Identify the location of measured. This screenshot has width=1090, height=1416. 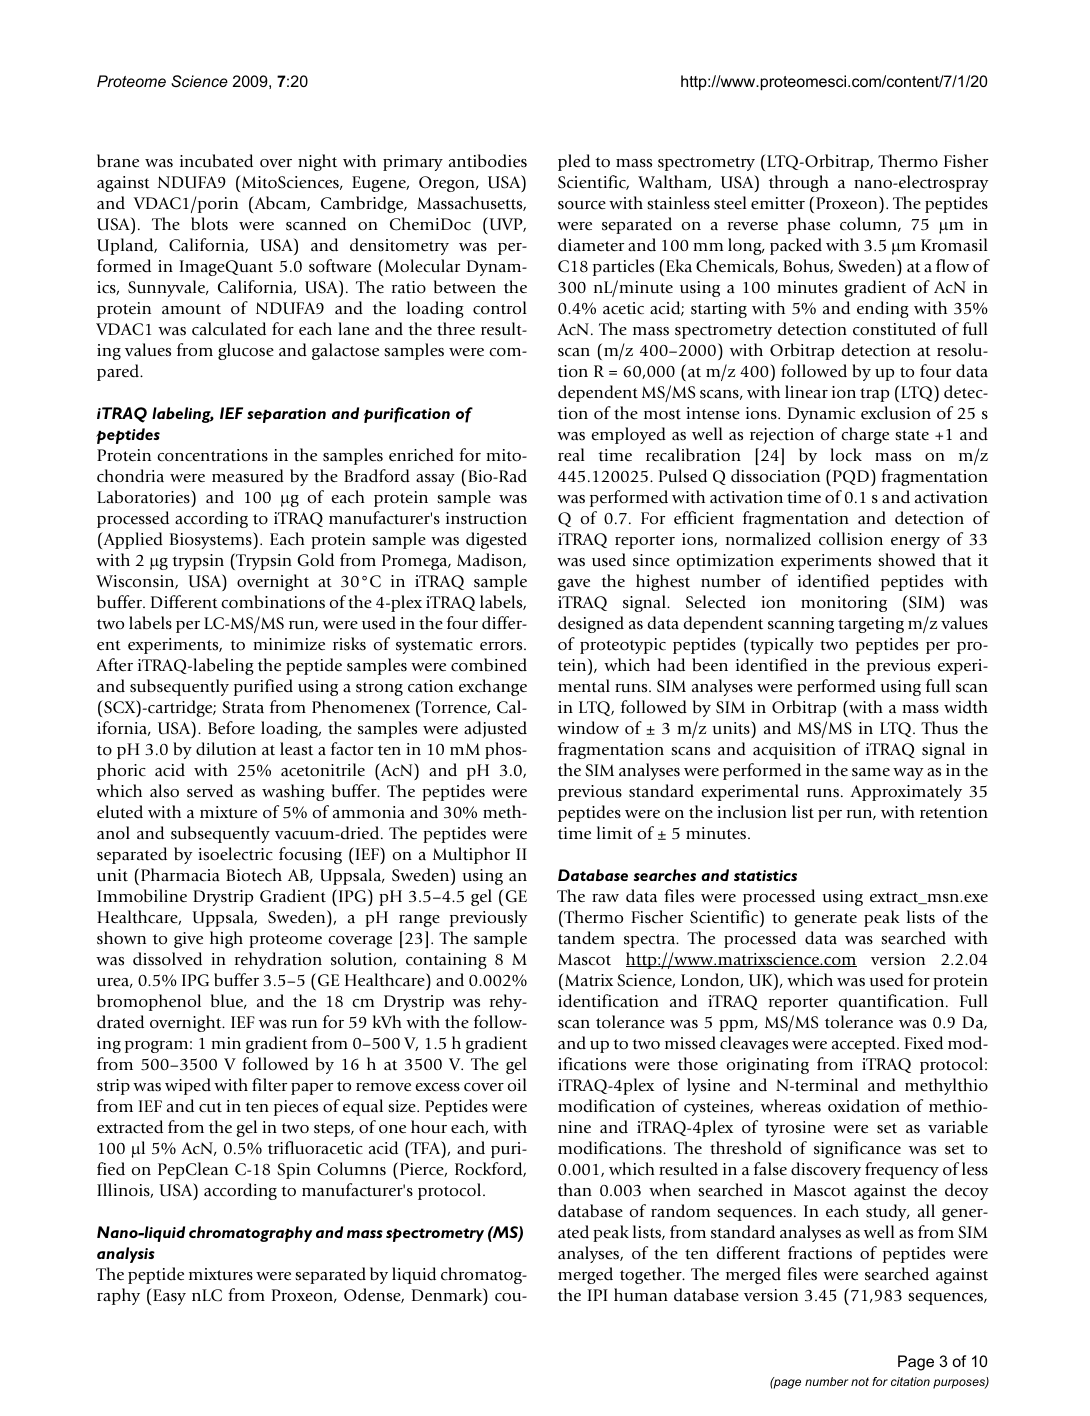
(248, 476).
